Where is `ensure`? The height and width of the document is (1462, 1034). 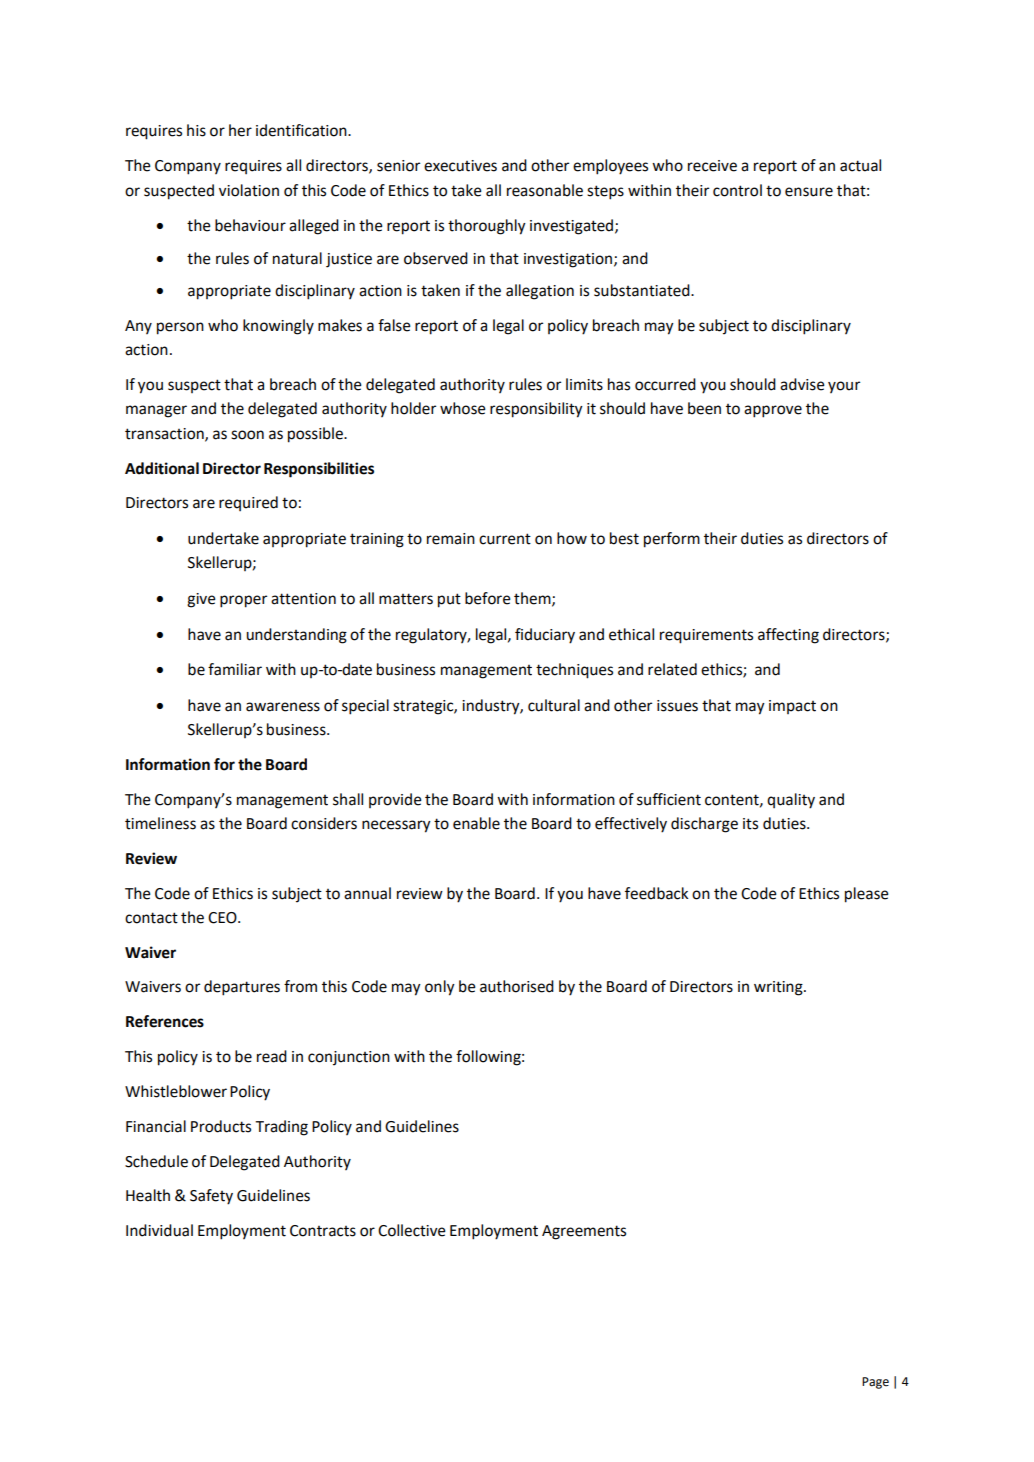 ensure is located at coordinates (809, 192).
